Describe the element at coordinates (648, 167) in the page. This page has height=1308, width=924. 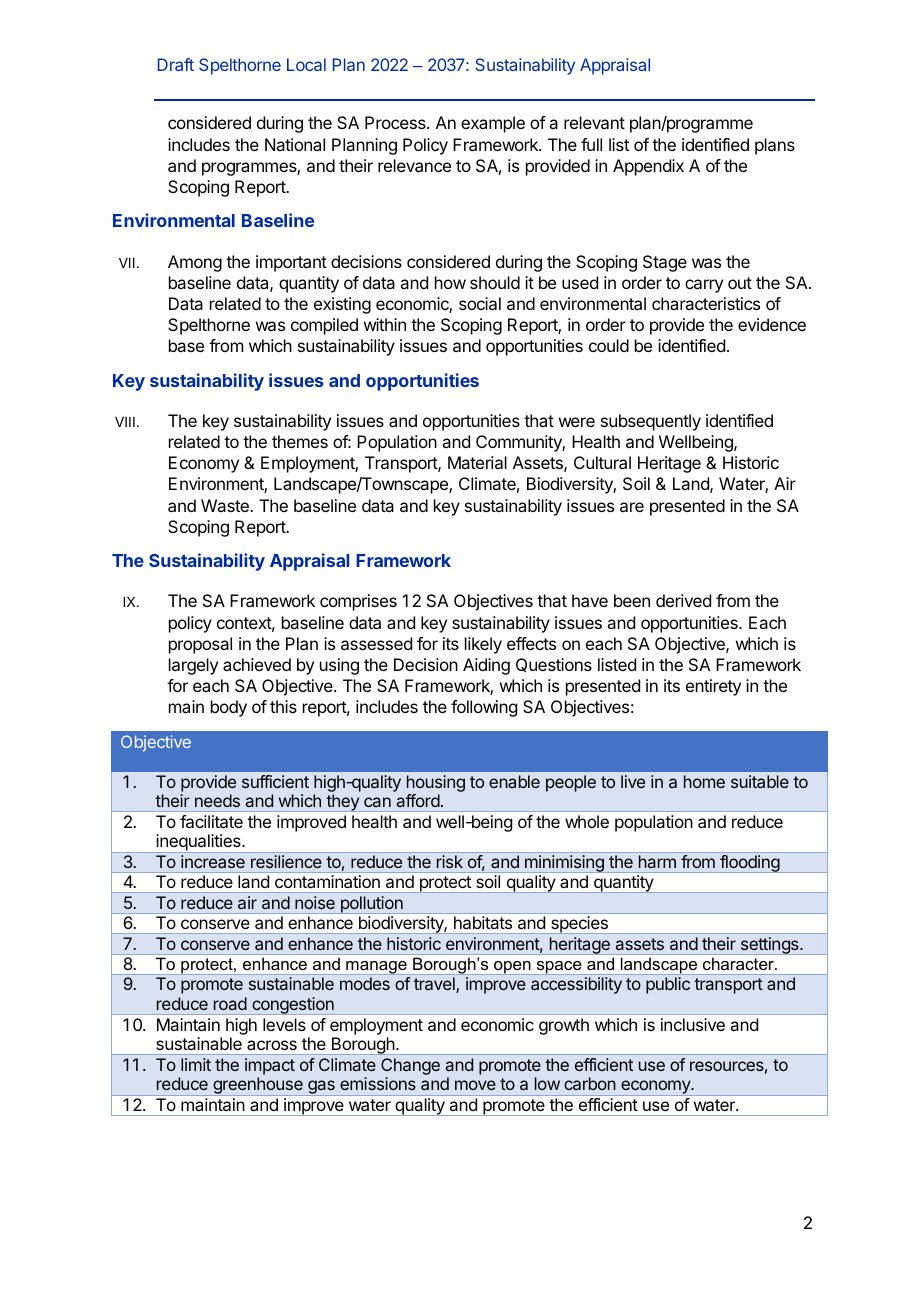
I see `Appendix` at that location.
